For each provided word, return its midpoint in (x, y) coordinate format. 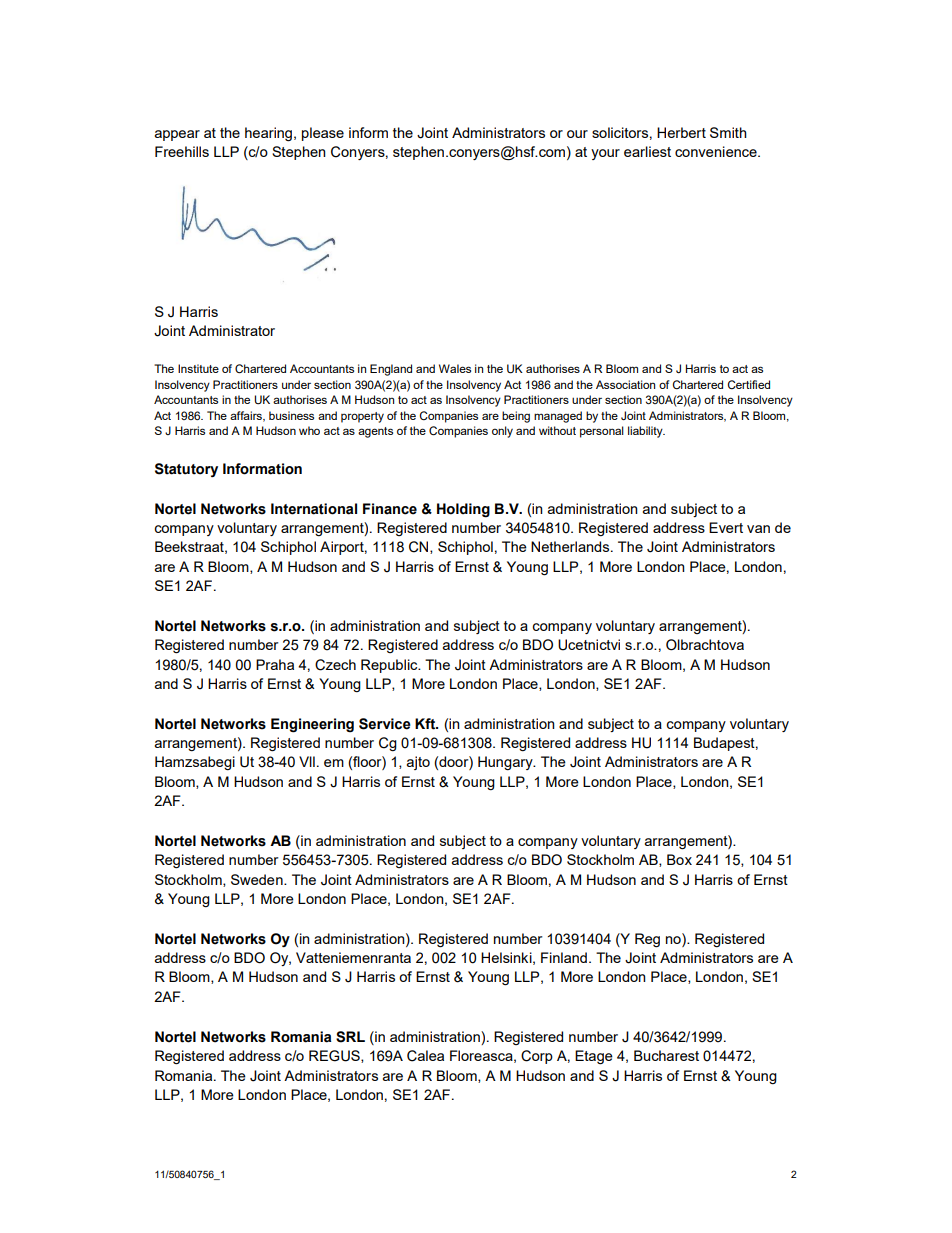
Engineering (312, 725)
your (605, 154)
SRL (350, 1037)
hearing (268, 134)
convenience (717, 151)
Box (679, 859)
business (291, 415)
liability (646, 432)
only (502, 432)
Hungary (506, 763)
